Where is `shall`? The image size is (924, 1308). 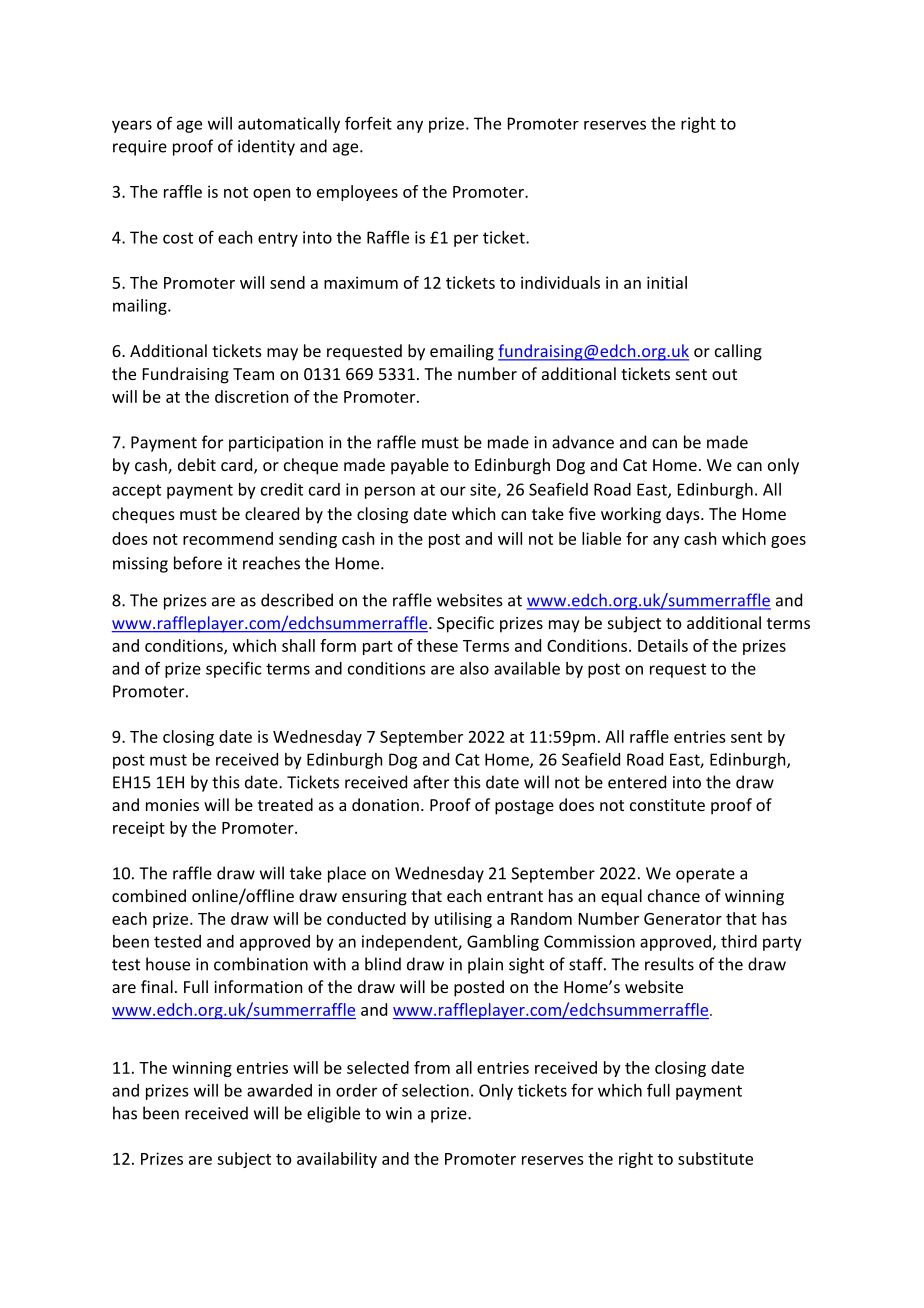 shall is located at coordinates (298, 645).
